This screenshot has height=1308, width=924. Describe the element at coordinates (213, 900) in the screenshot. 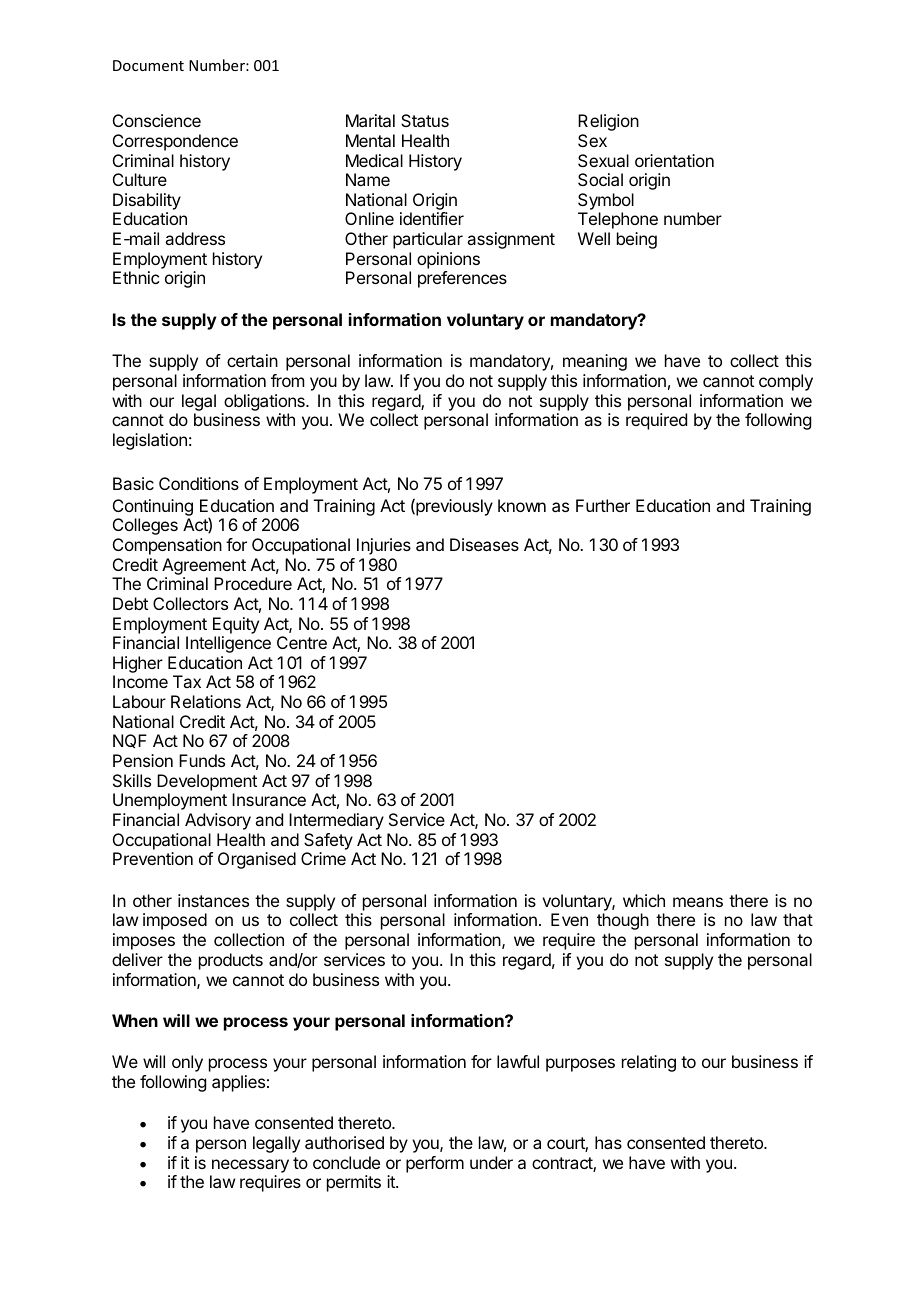

I see `instances` at that location.
